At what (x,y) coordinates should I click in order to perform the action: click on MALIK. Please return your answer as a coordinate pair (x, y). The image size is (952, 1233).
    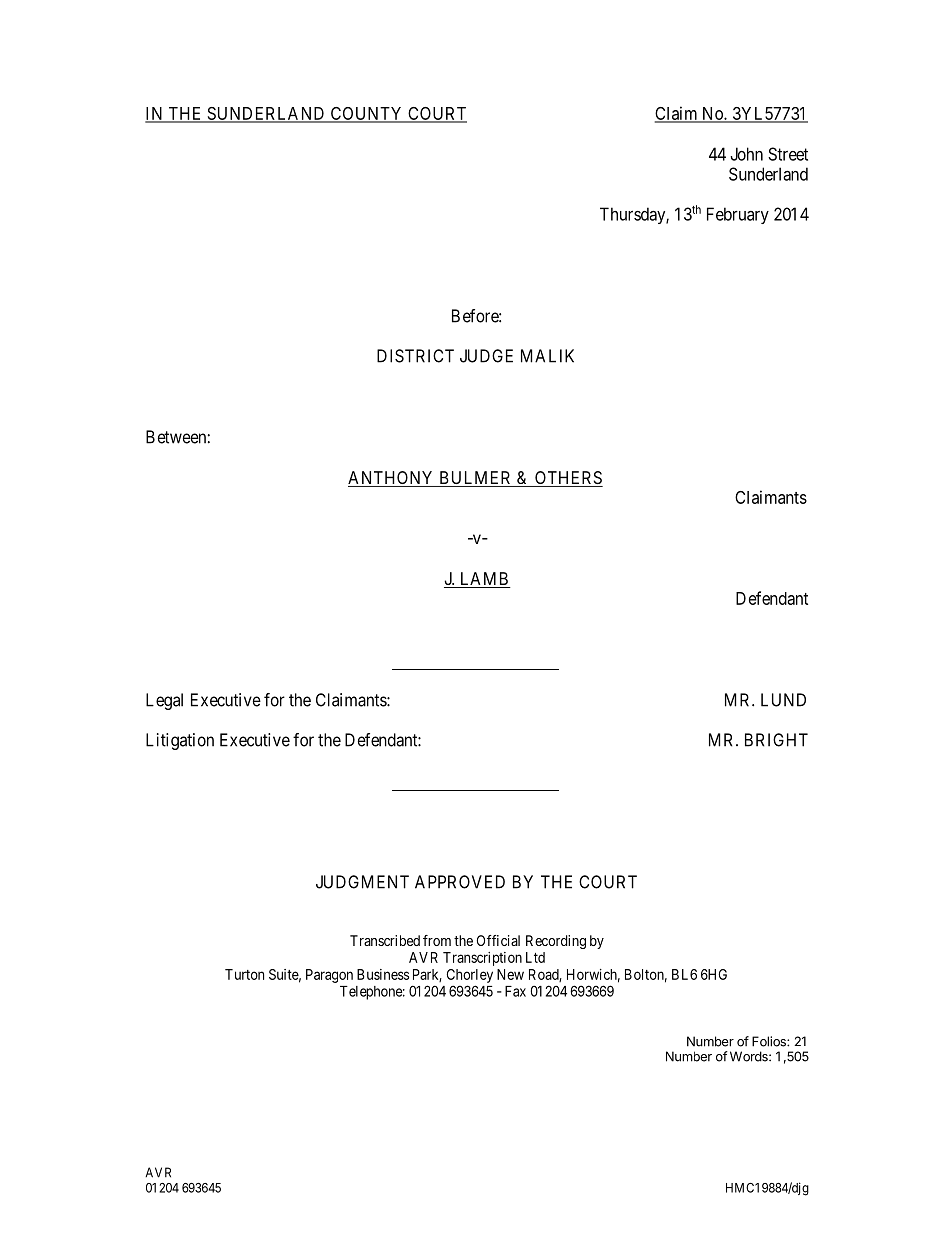
    Looking at the image, I should click on (547, 356).
